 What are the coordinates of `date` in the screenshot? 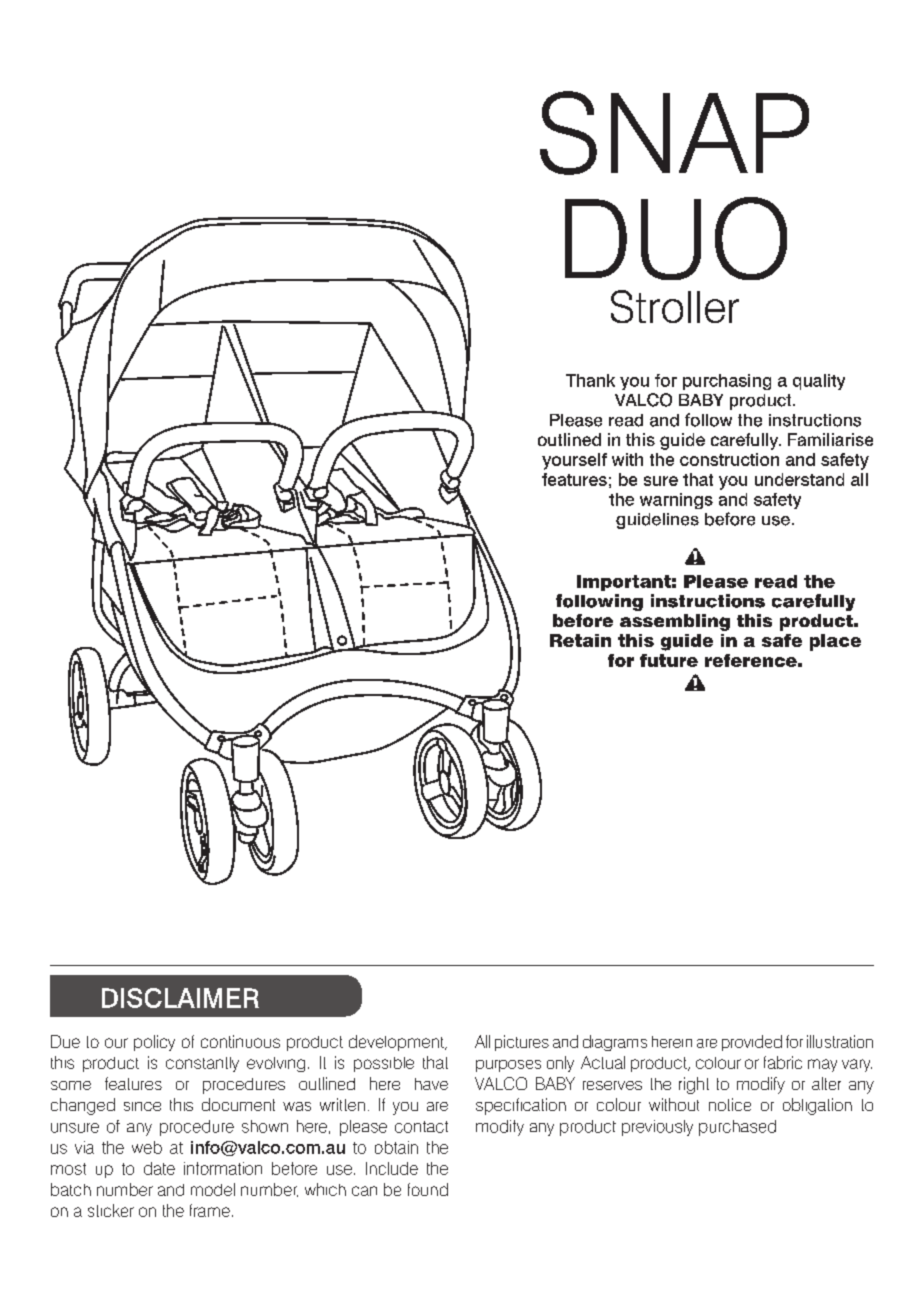 It's located at (159, 1168).
